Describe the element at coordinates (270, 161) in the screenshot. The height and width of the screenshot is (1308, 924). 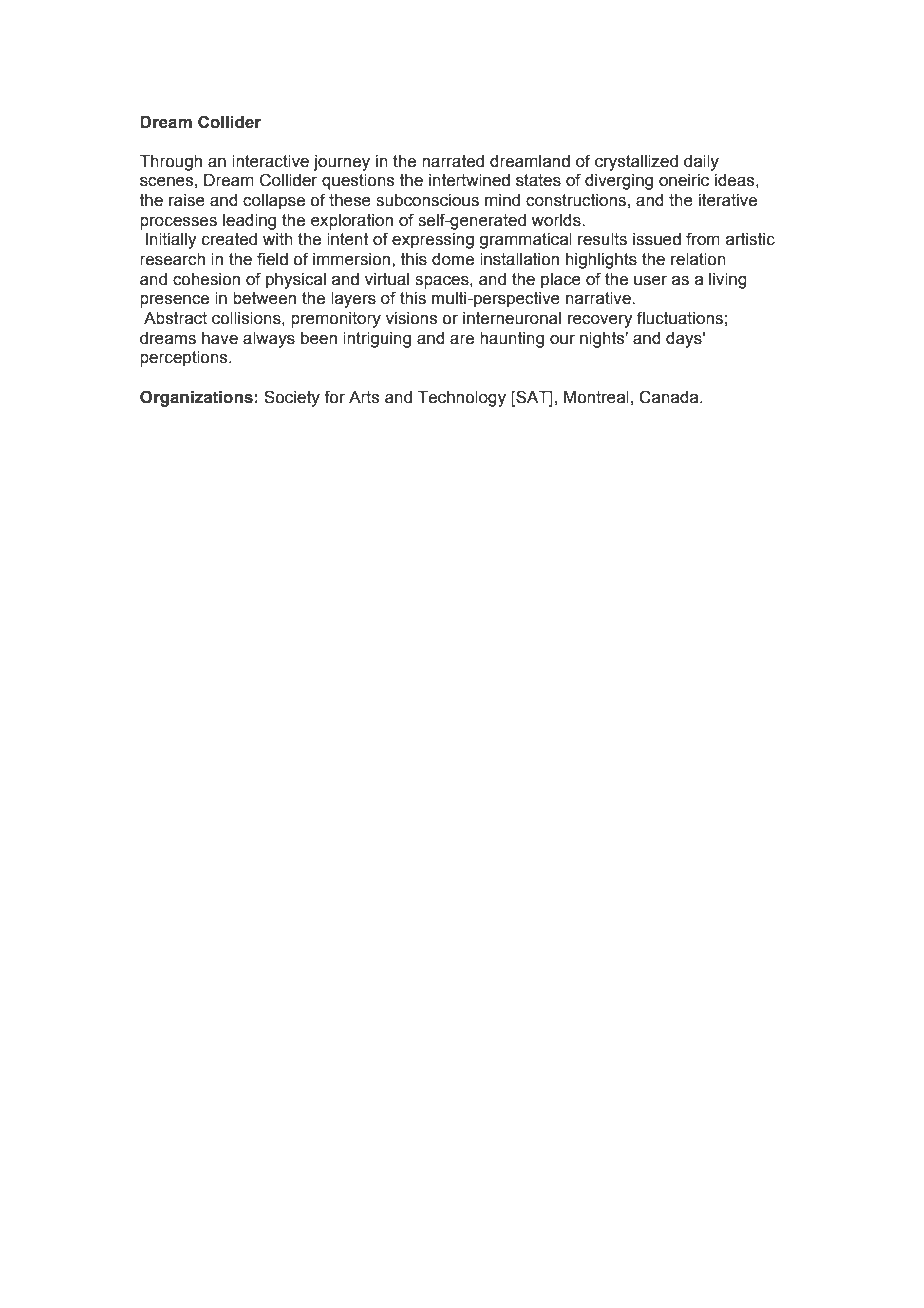
I see `interactive` at that location.
